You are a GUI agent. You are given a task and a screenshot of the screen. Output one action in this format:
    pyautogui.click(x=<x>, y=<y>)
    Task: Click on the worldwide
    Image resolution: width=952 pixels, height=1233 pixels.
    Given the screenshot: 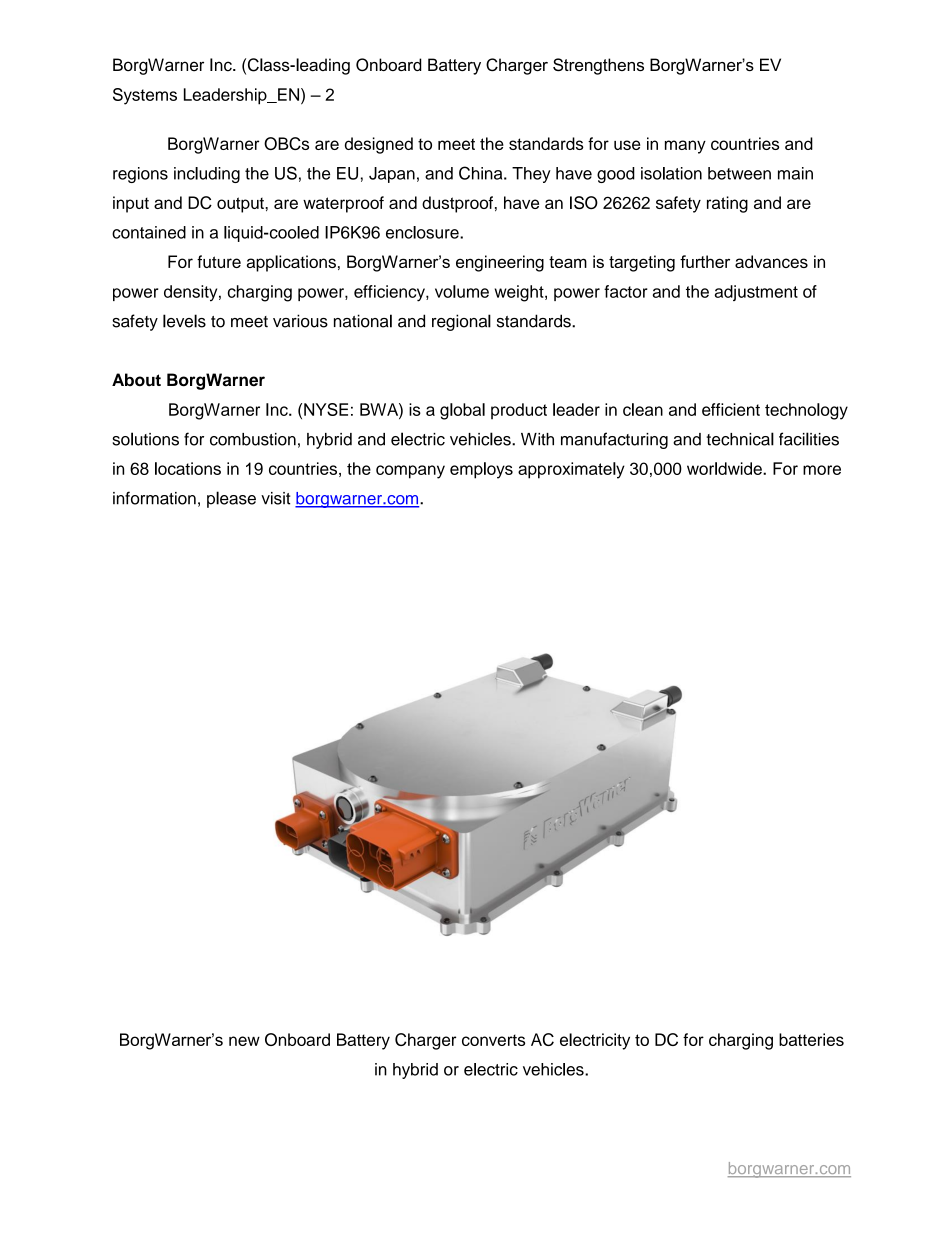 What is the action you would take?
    pyautogui.click(x=725, y=468)
